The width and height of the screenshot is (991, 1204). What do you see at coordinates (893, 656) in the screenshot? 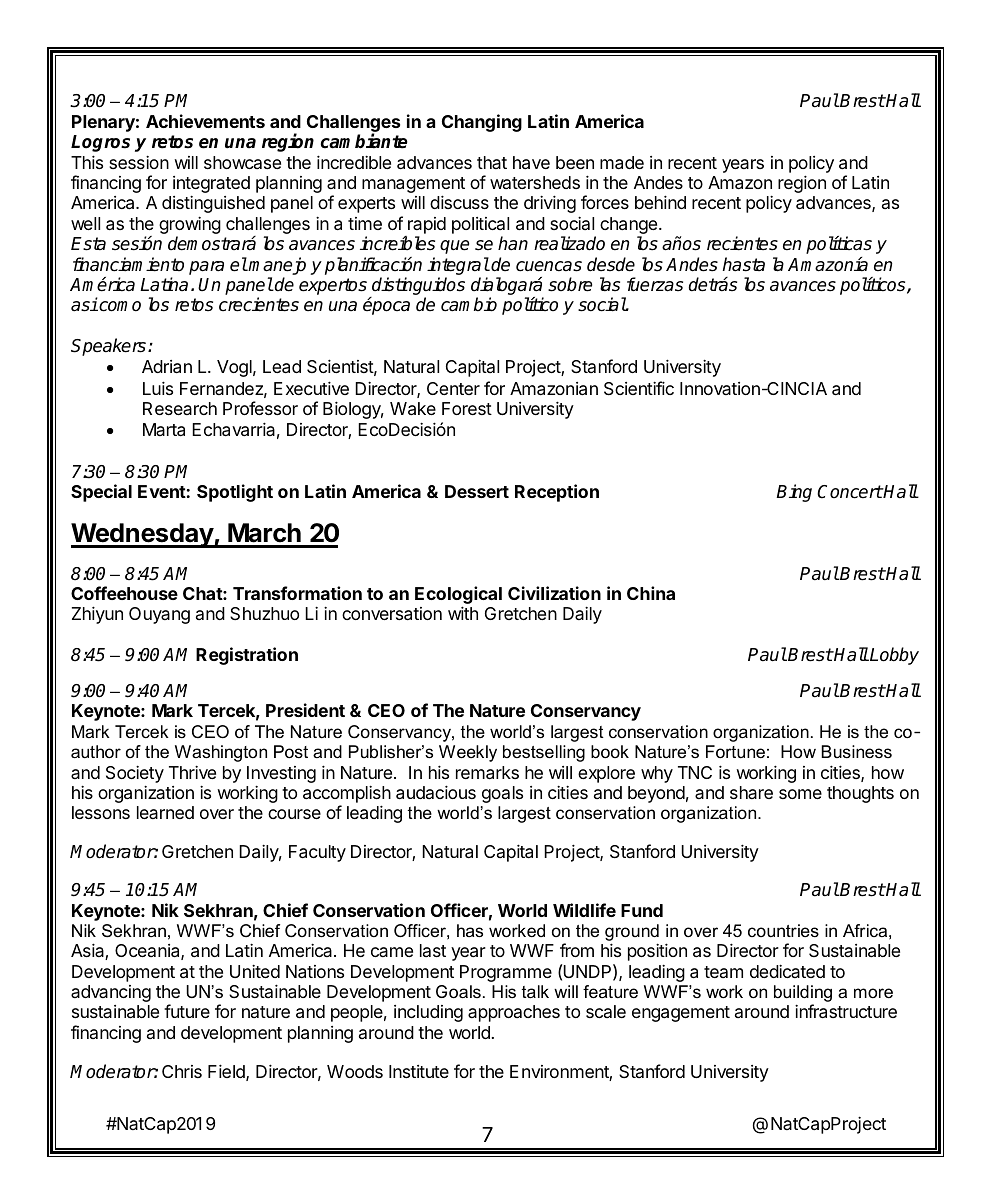
I see `Lobby` at bounding box center [893, 656].
